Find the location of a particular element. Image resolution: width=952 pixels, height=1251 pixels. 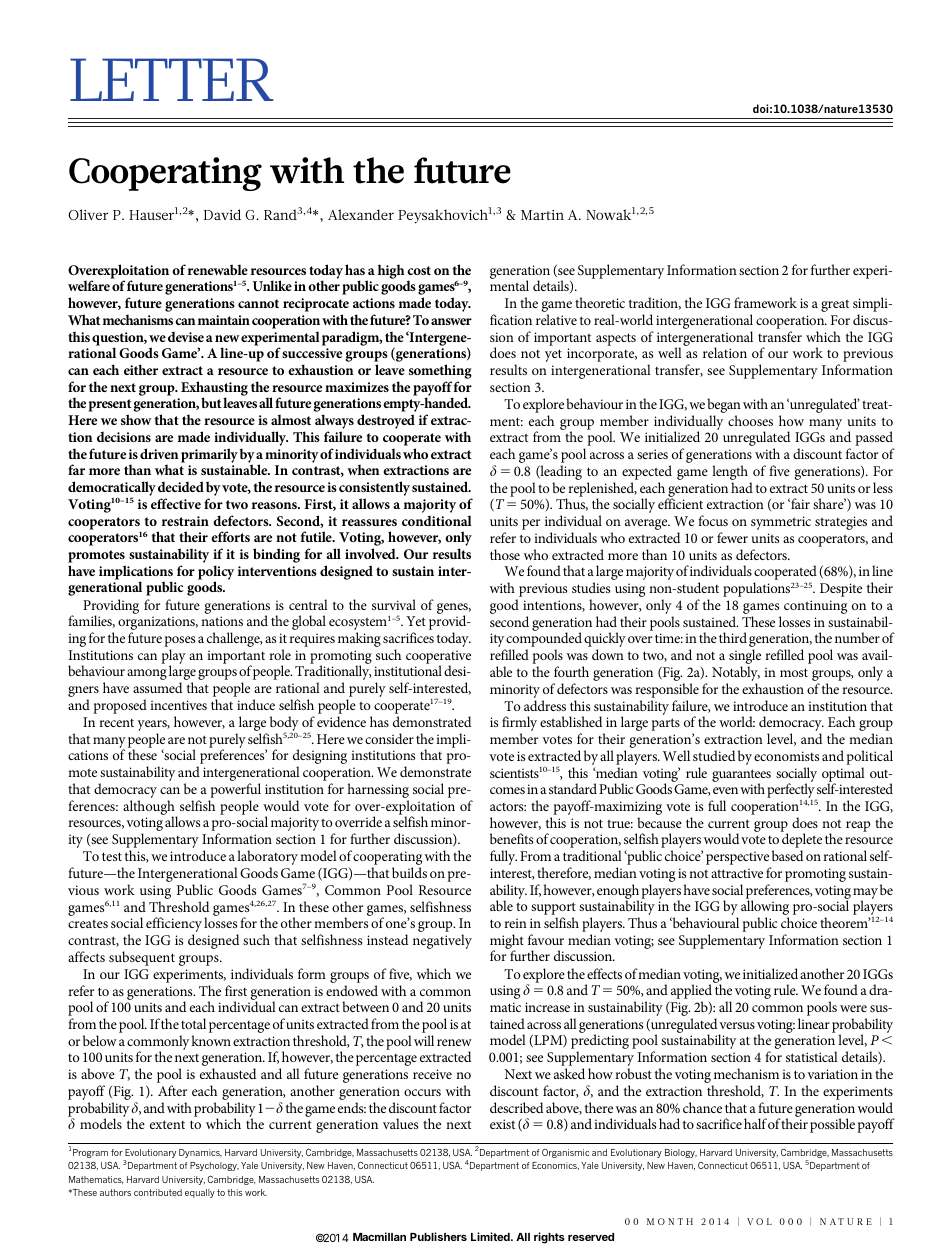

equally is located at coordinates (200, 1193).
